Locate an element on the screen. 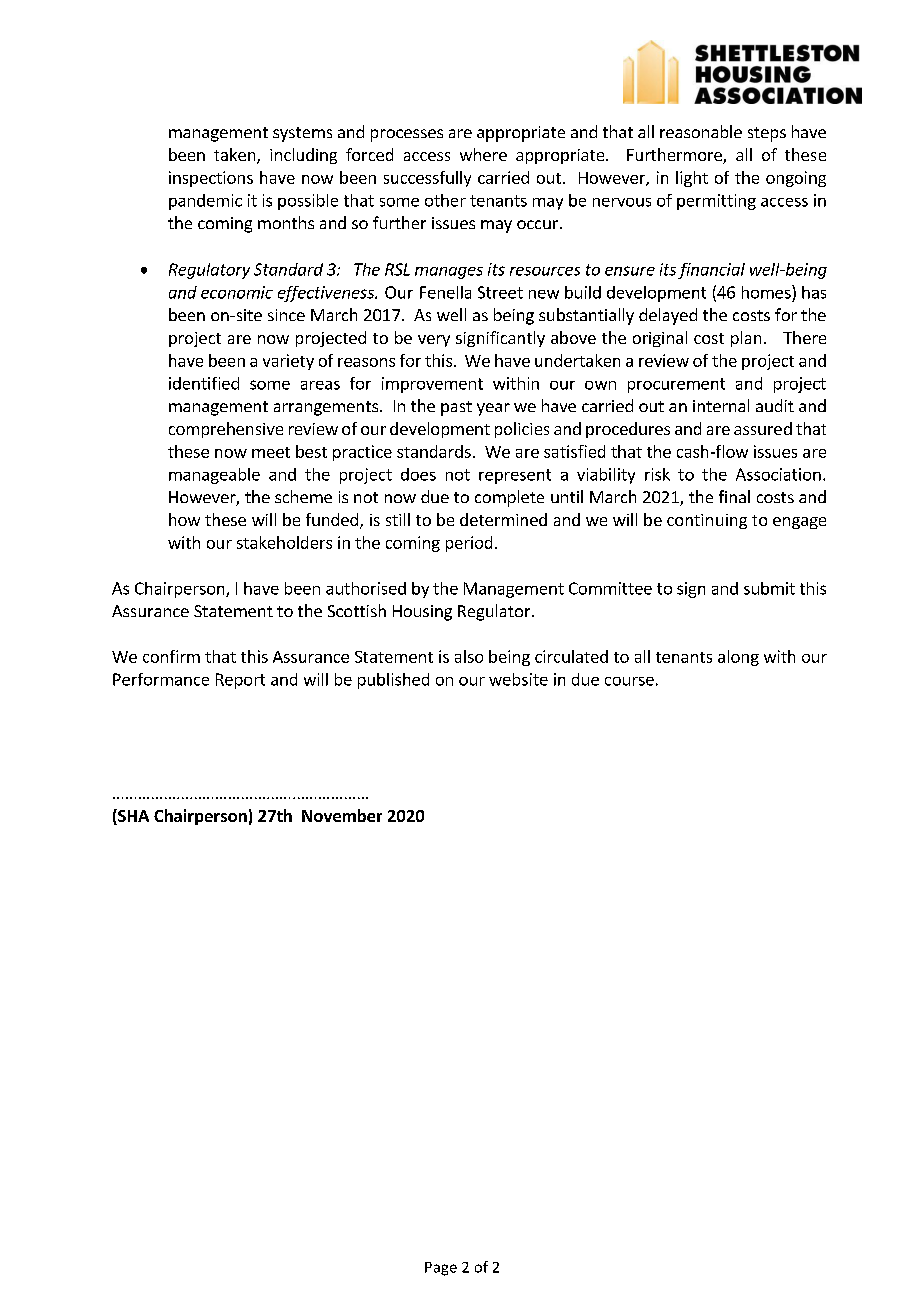 Image resolution: width=924 pixels, height=1308 pixels. along is located at coordinates (738, 658).
